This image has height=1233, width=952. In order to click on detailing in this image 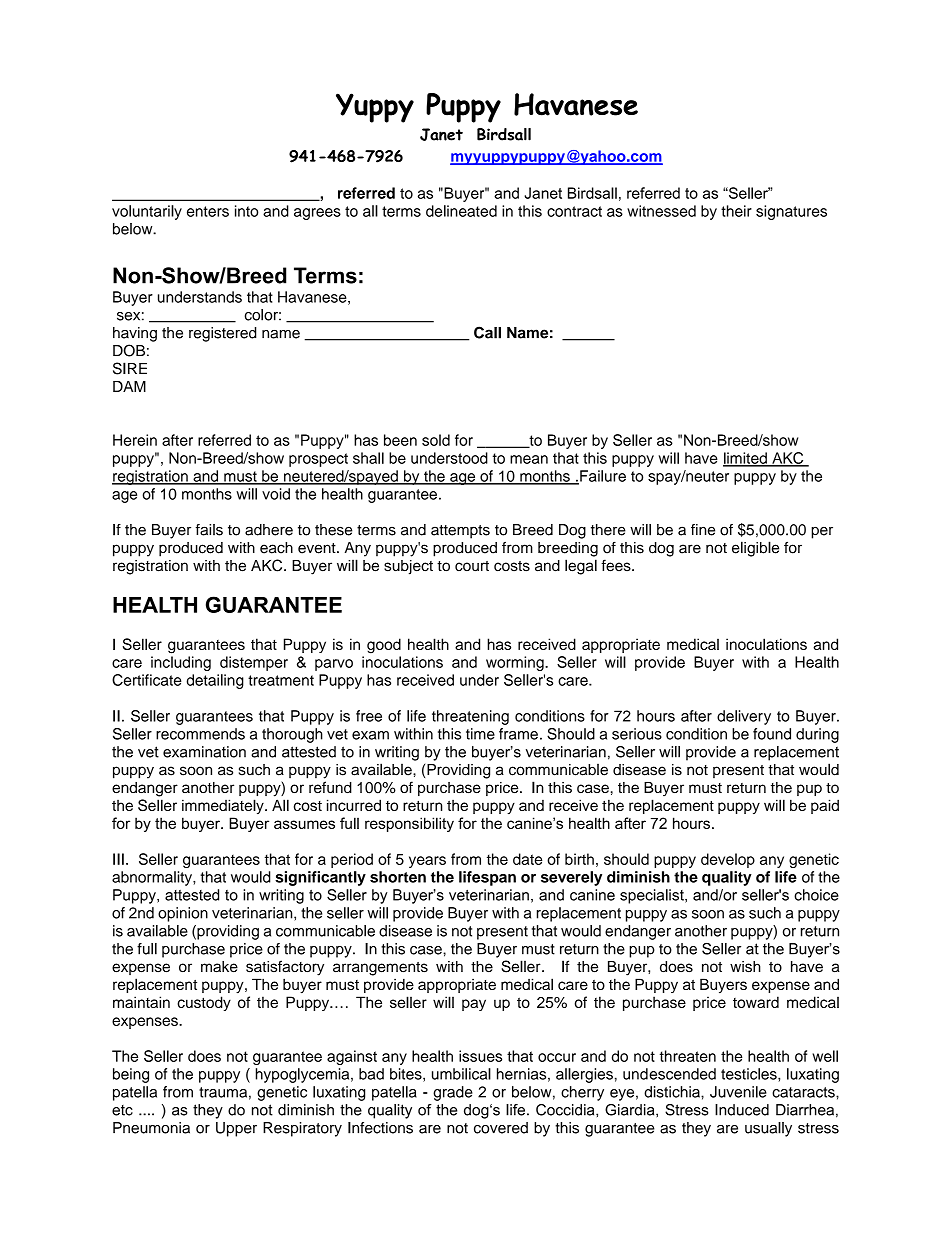, I will do `click(215, 681)`.
